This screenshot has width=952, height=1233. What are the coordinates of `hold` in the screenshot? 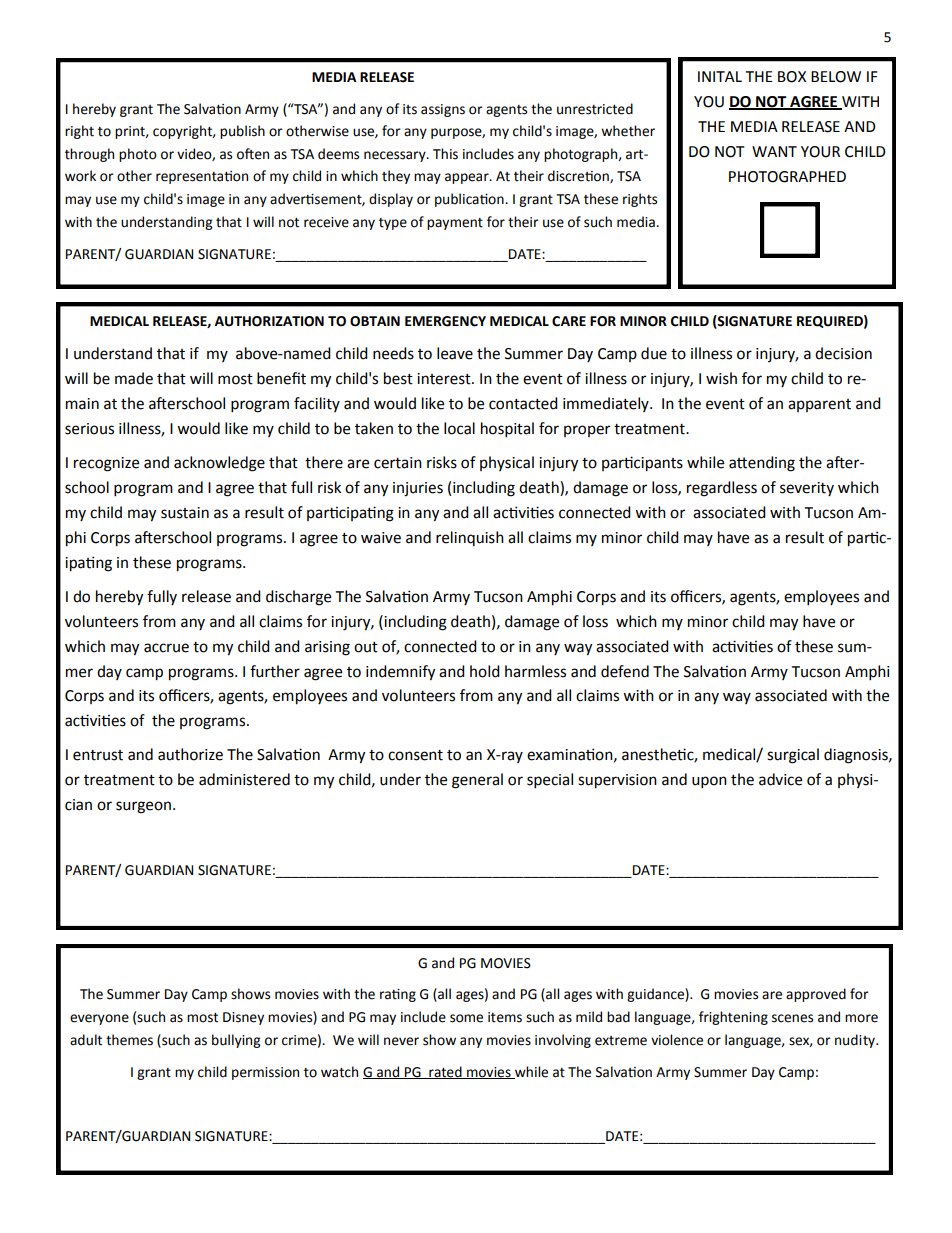 It's located at (485, 671).
